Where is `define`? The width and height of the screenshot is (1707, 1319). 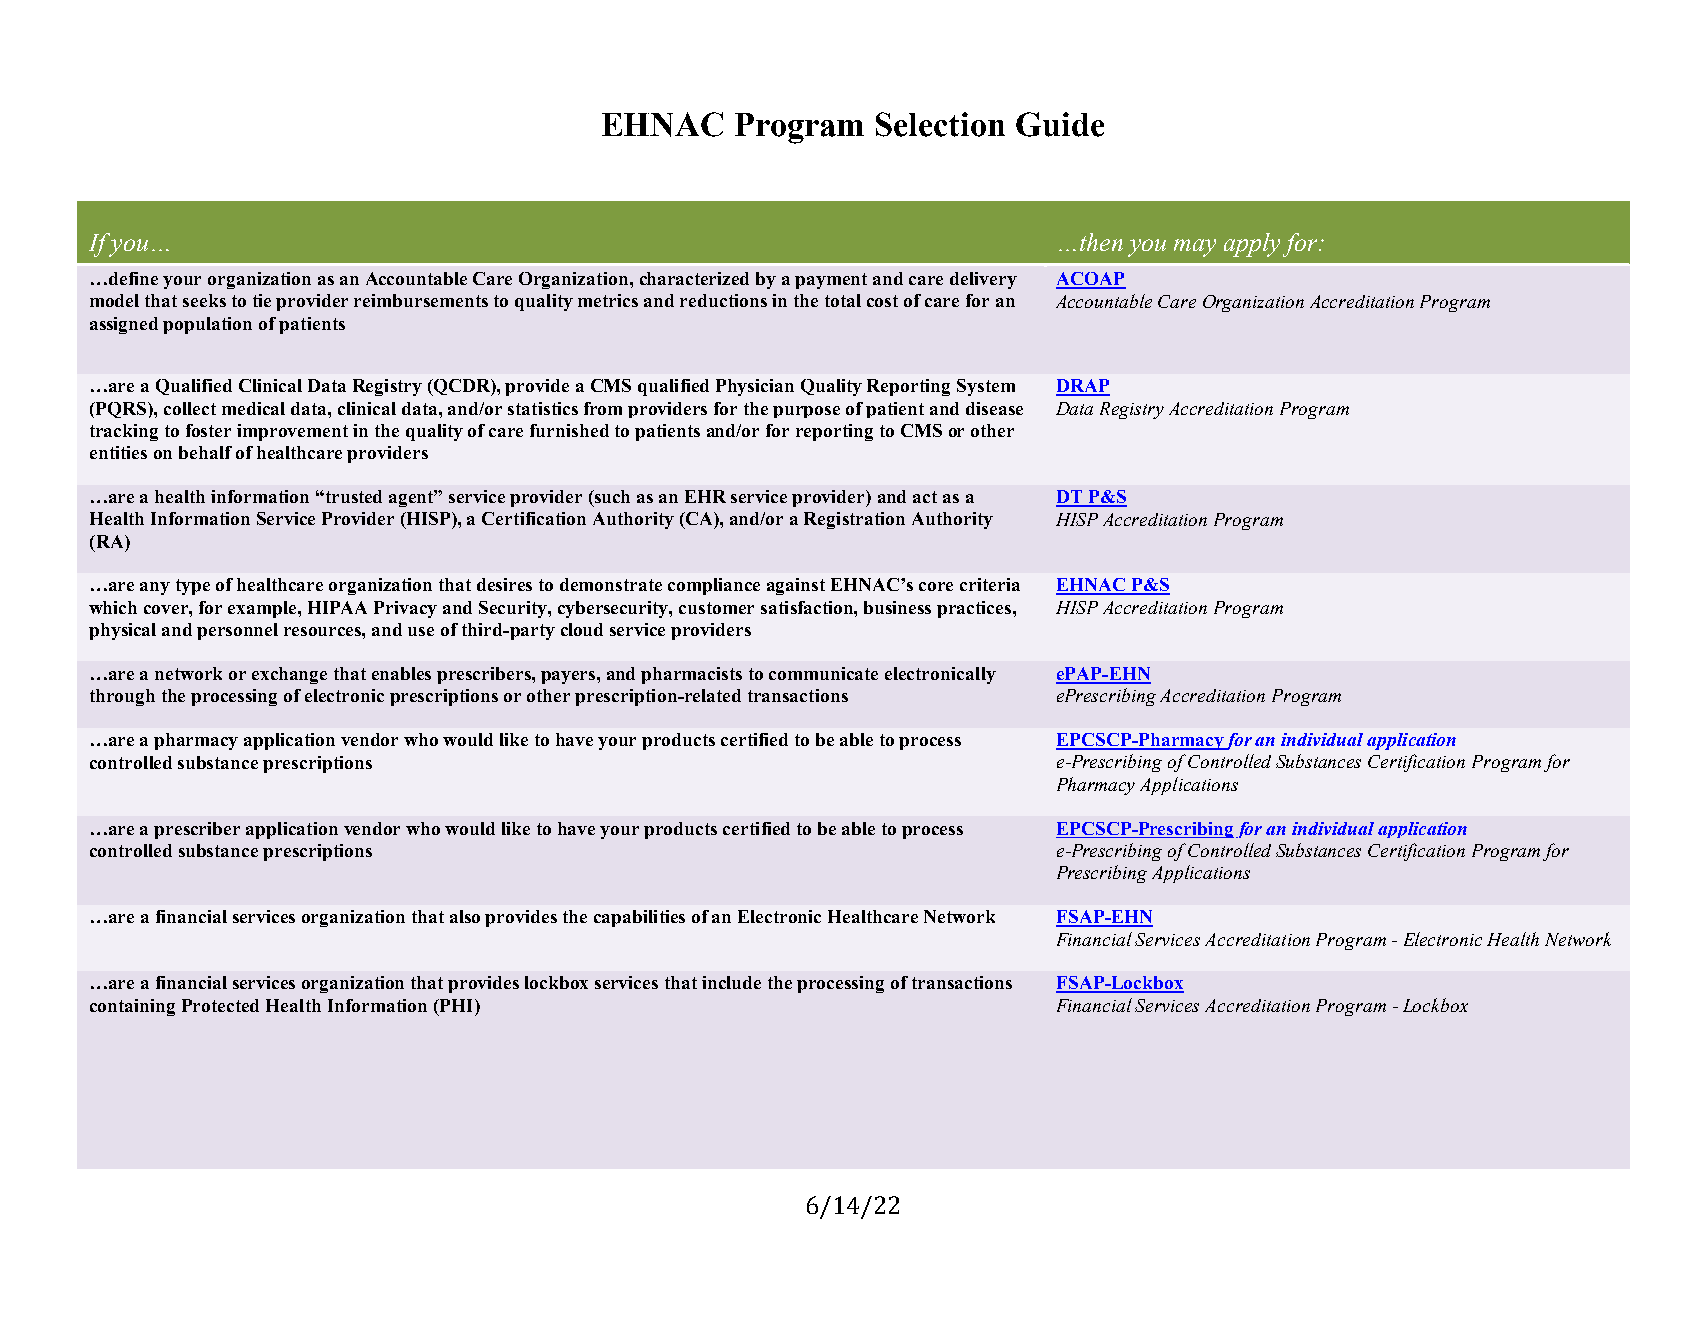 define is located at coordinates (133, 278).
